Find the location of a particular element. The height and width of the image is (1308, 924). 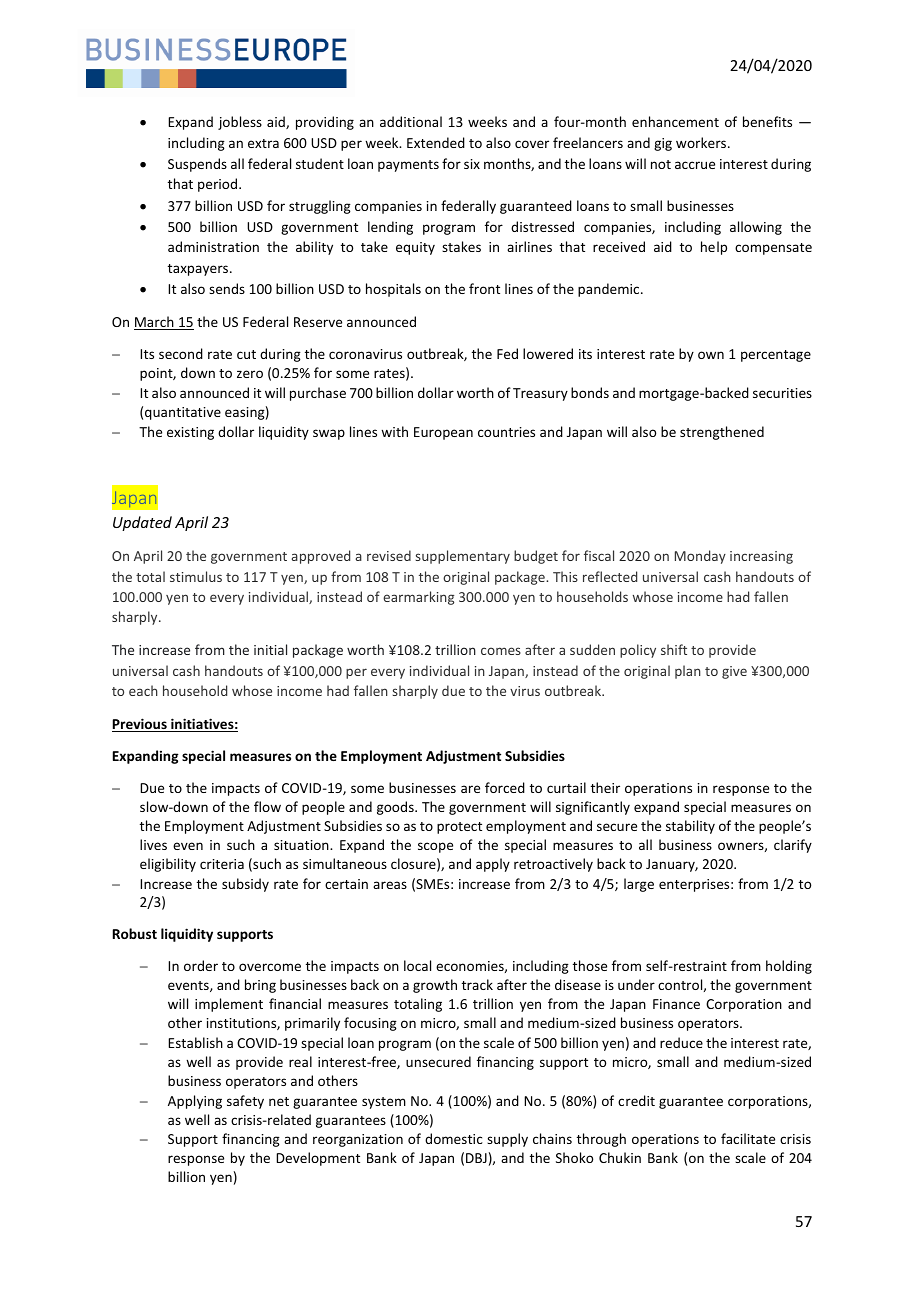

European is located at coordinates (443, 433).
